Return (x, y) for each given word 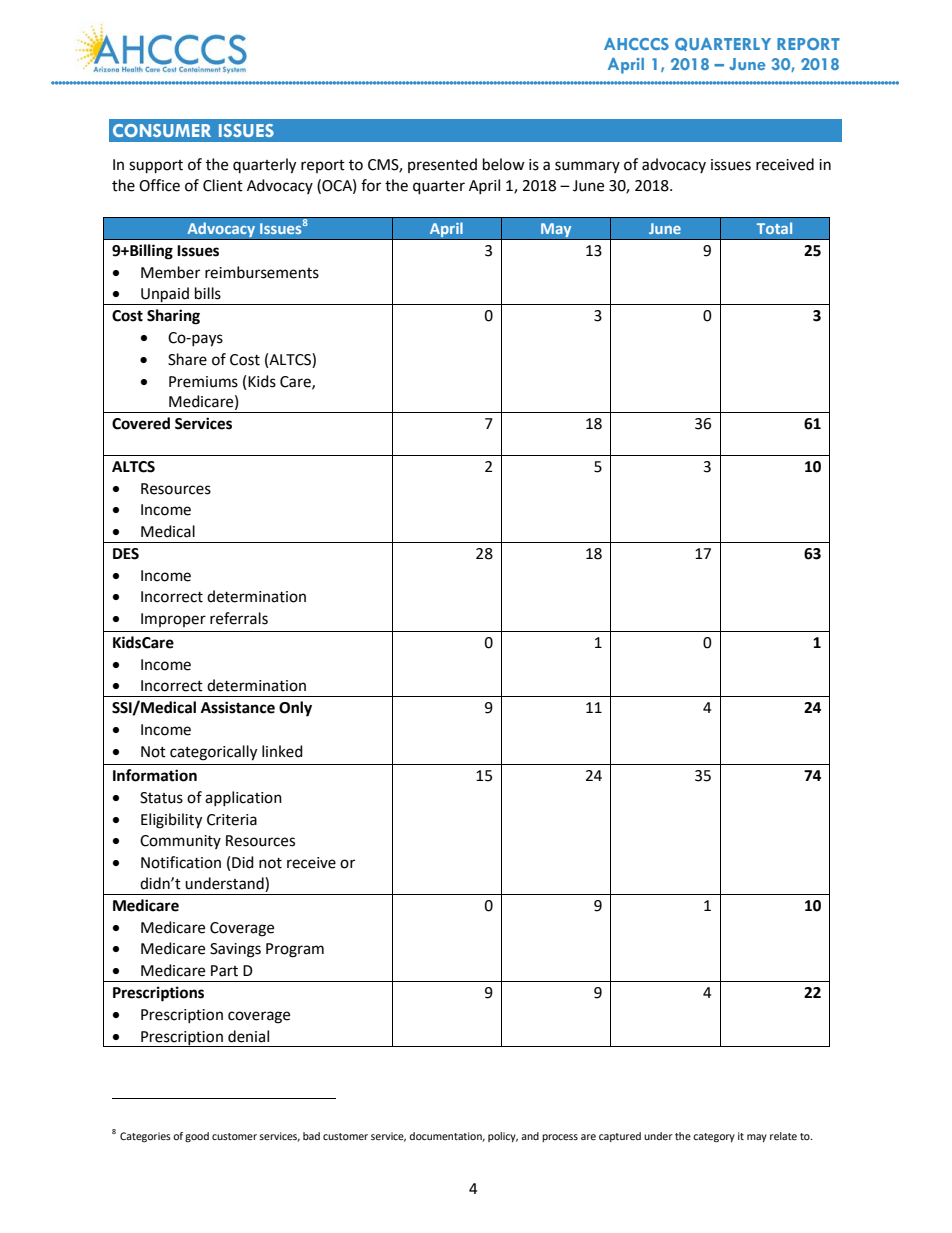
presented (442, 165)
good (197, 1137)
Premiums (203, 382)
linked (282, 751)
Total (774, 228)
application (243, 798)
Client (223, 185)
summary (587, 167)
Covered (141, 423)
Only (295, 709)
